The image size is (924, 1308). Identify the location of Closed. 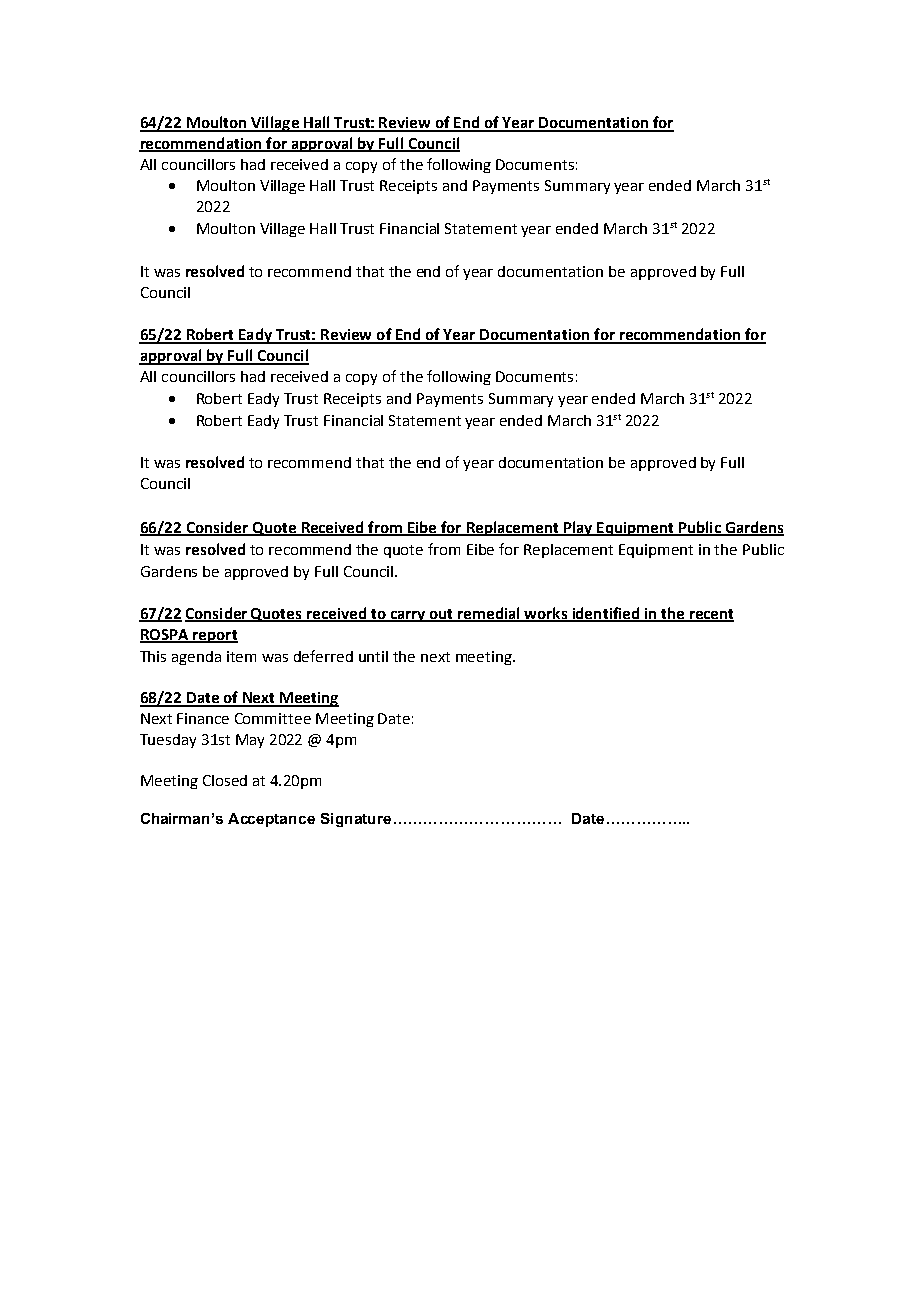
(225, 780).
